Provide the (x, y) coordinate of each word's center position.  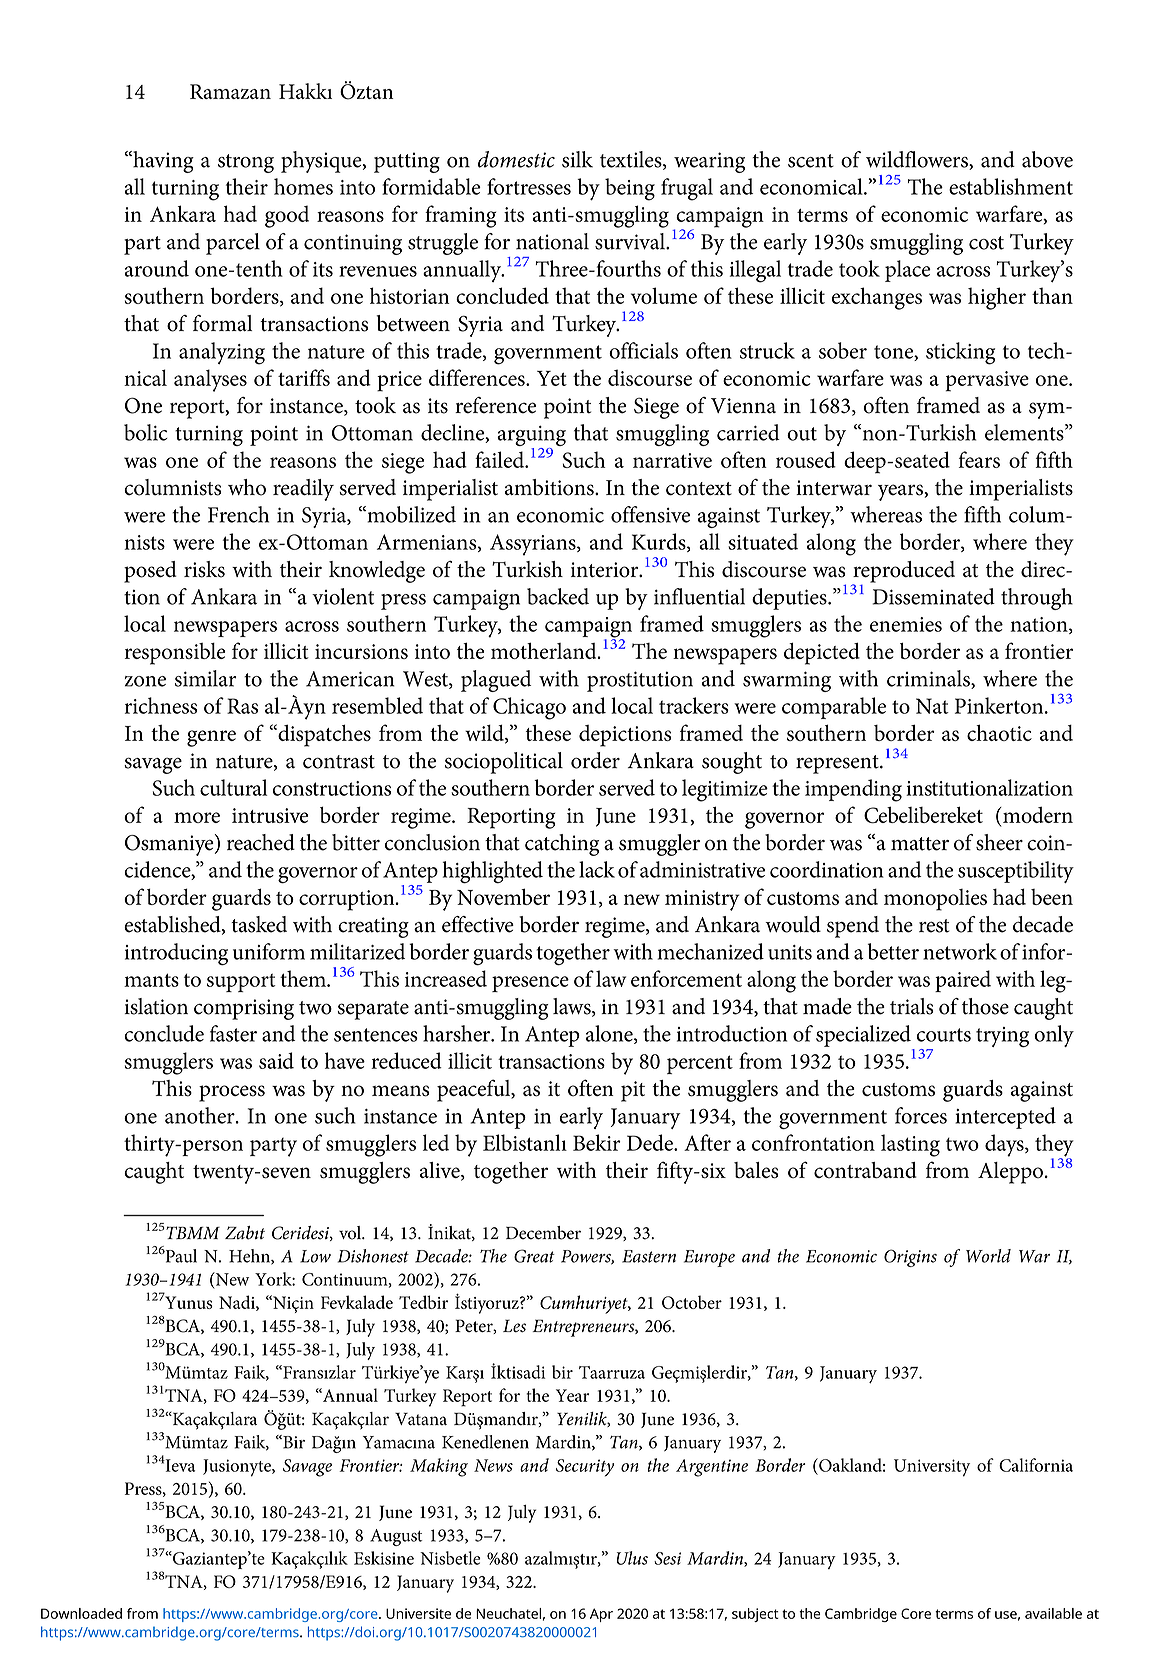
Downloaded (81, 1613)
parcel (233, 244)
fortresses (529, 186)
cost (986, 243)
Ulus (632, 1558)
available (1053, 1613)
